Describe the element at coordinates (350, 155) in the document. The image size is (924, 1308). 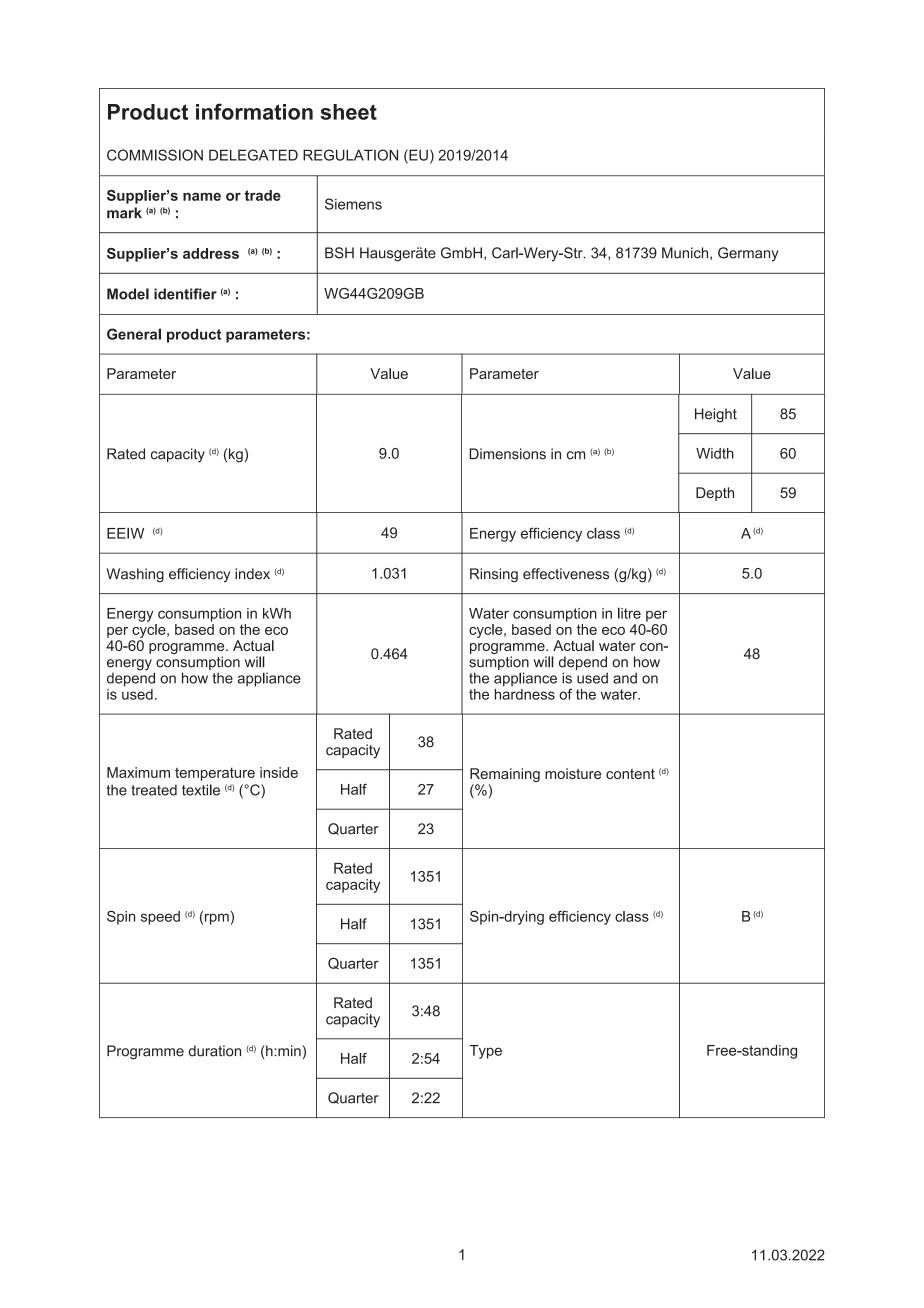
I see `REGULATION` at that location.
